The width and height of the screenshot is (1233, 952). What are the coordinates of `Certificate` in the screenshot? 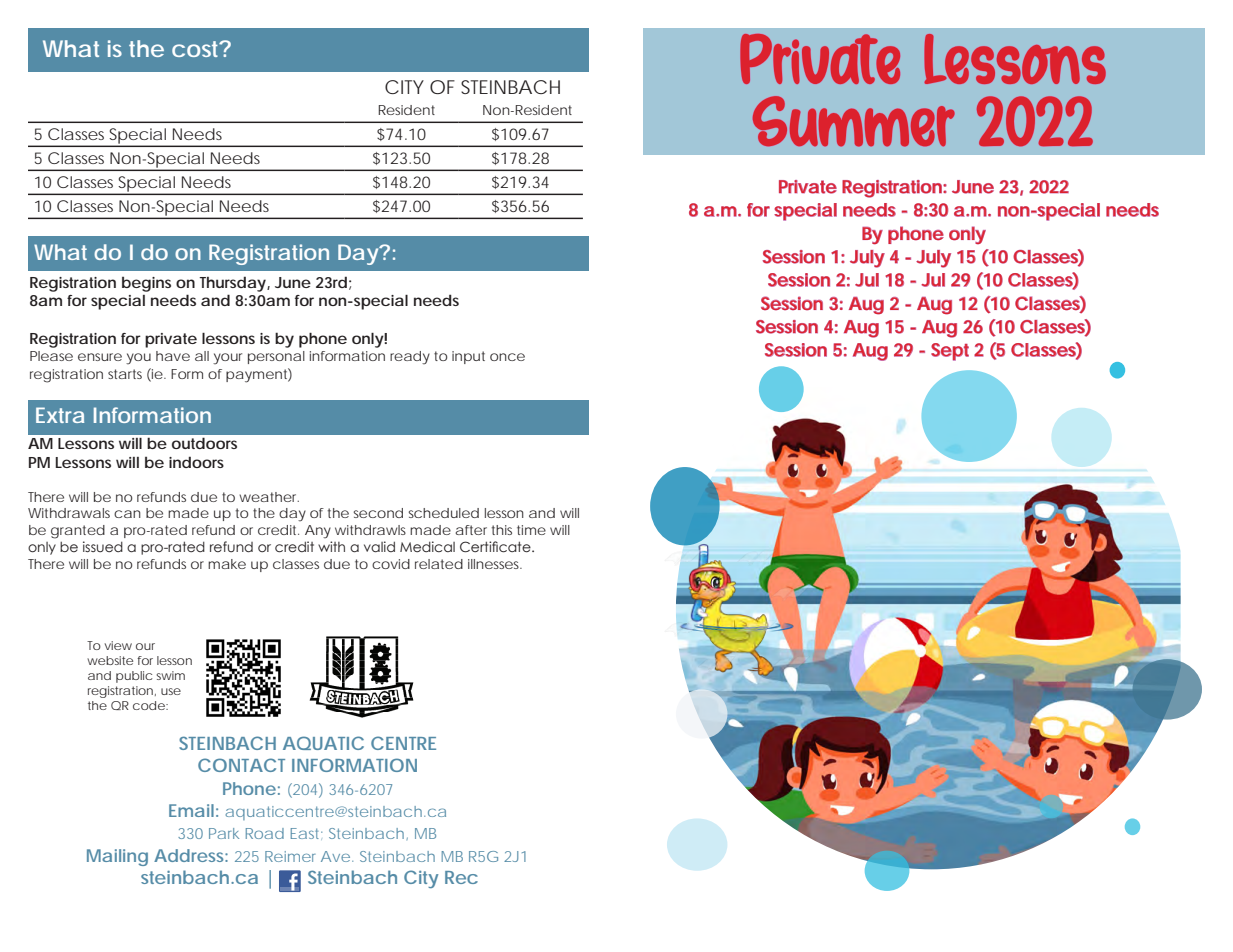 It's located at (496, 547).
